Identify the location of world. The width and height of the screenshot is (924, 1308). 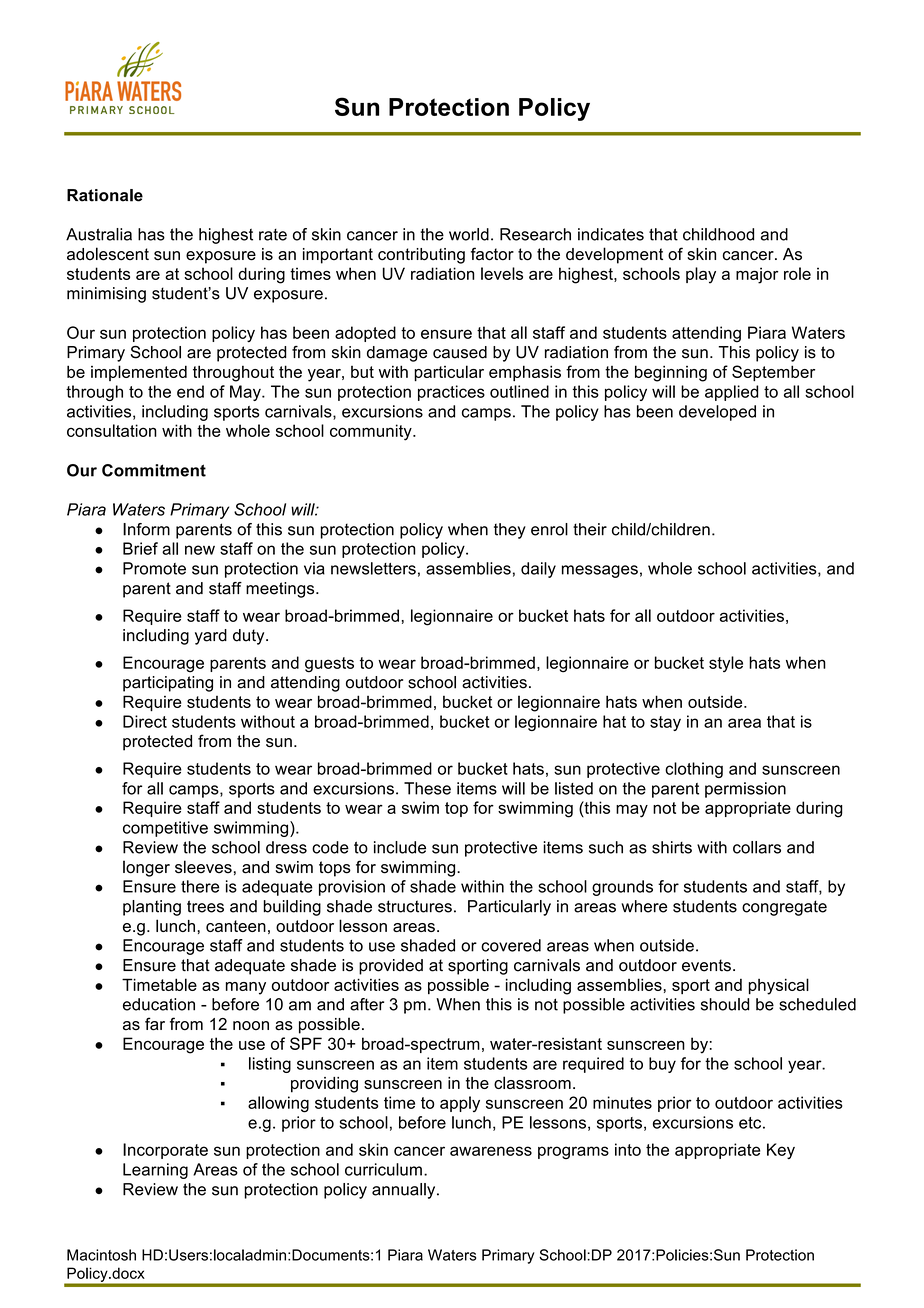
(469, 234).
